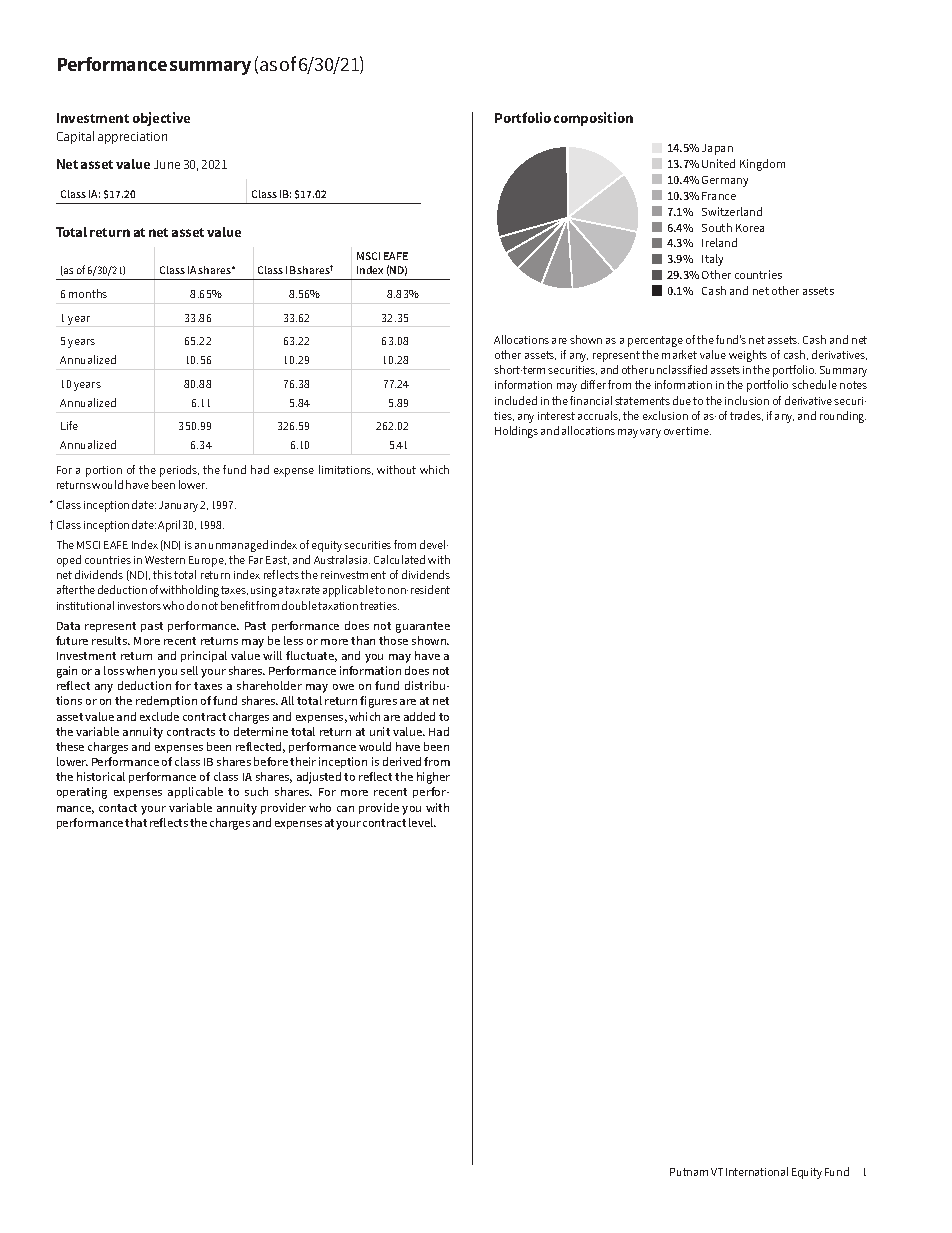 This screenshot has width=952, height=1233. I want to click on time, so click(698, 431).
